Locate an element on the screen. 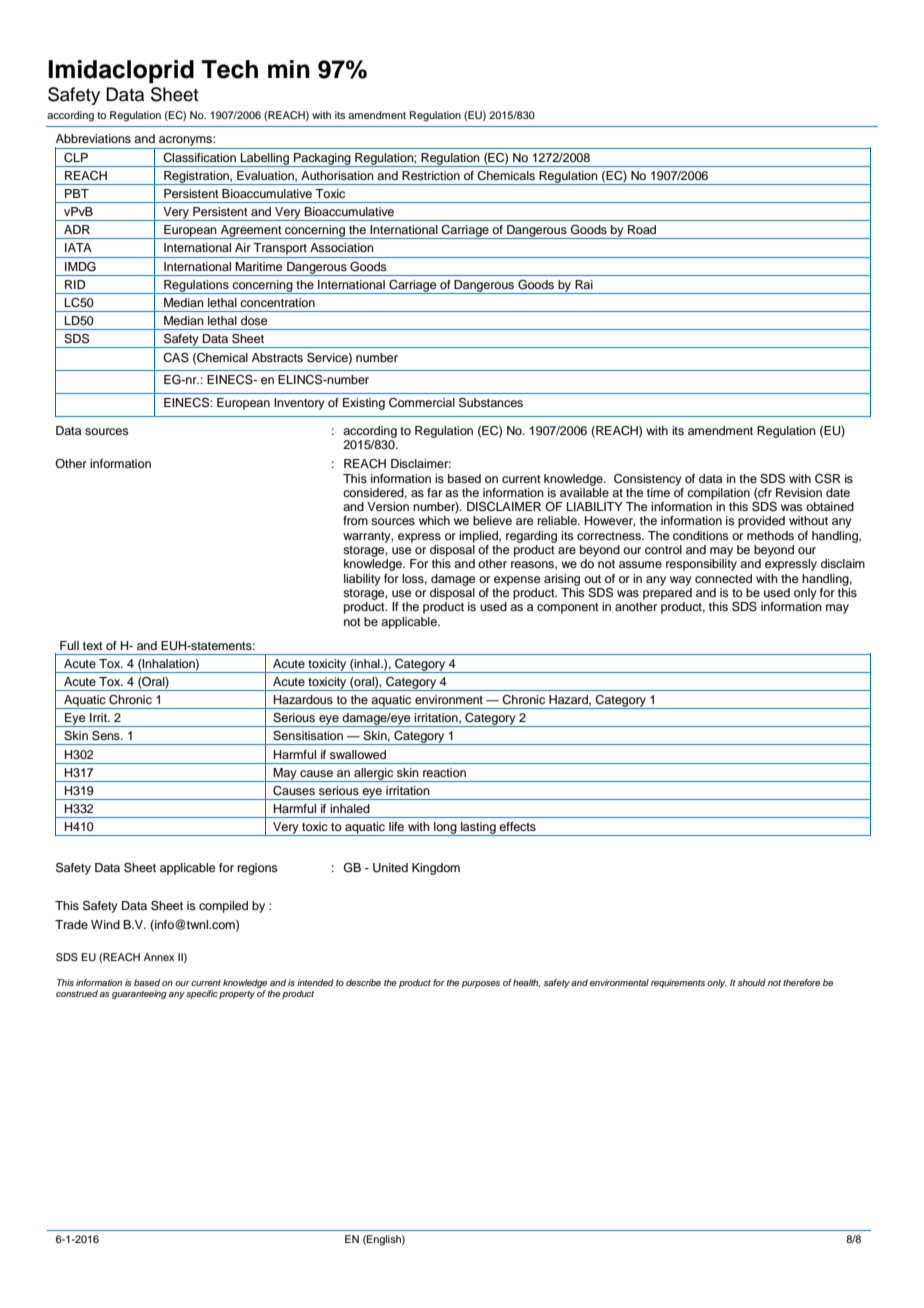 The image size is (924, 1308). from is located at coordinates (355, 520).
